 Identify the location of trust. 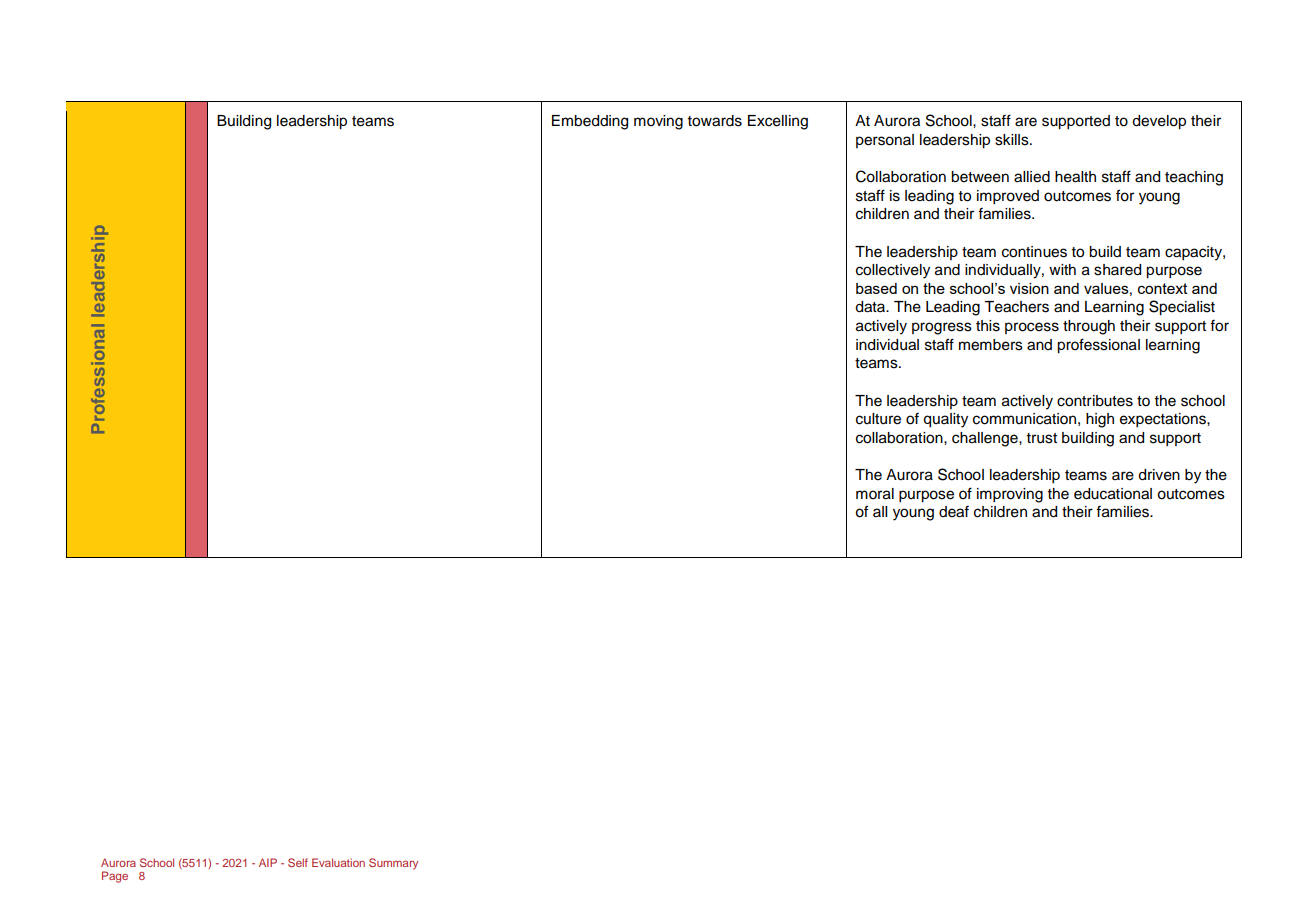
(1042, 438).
